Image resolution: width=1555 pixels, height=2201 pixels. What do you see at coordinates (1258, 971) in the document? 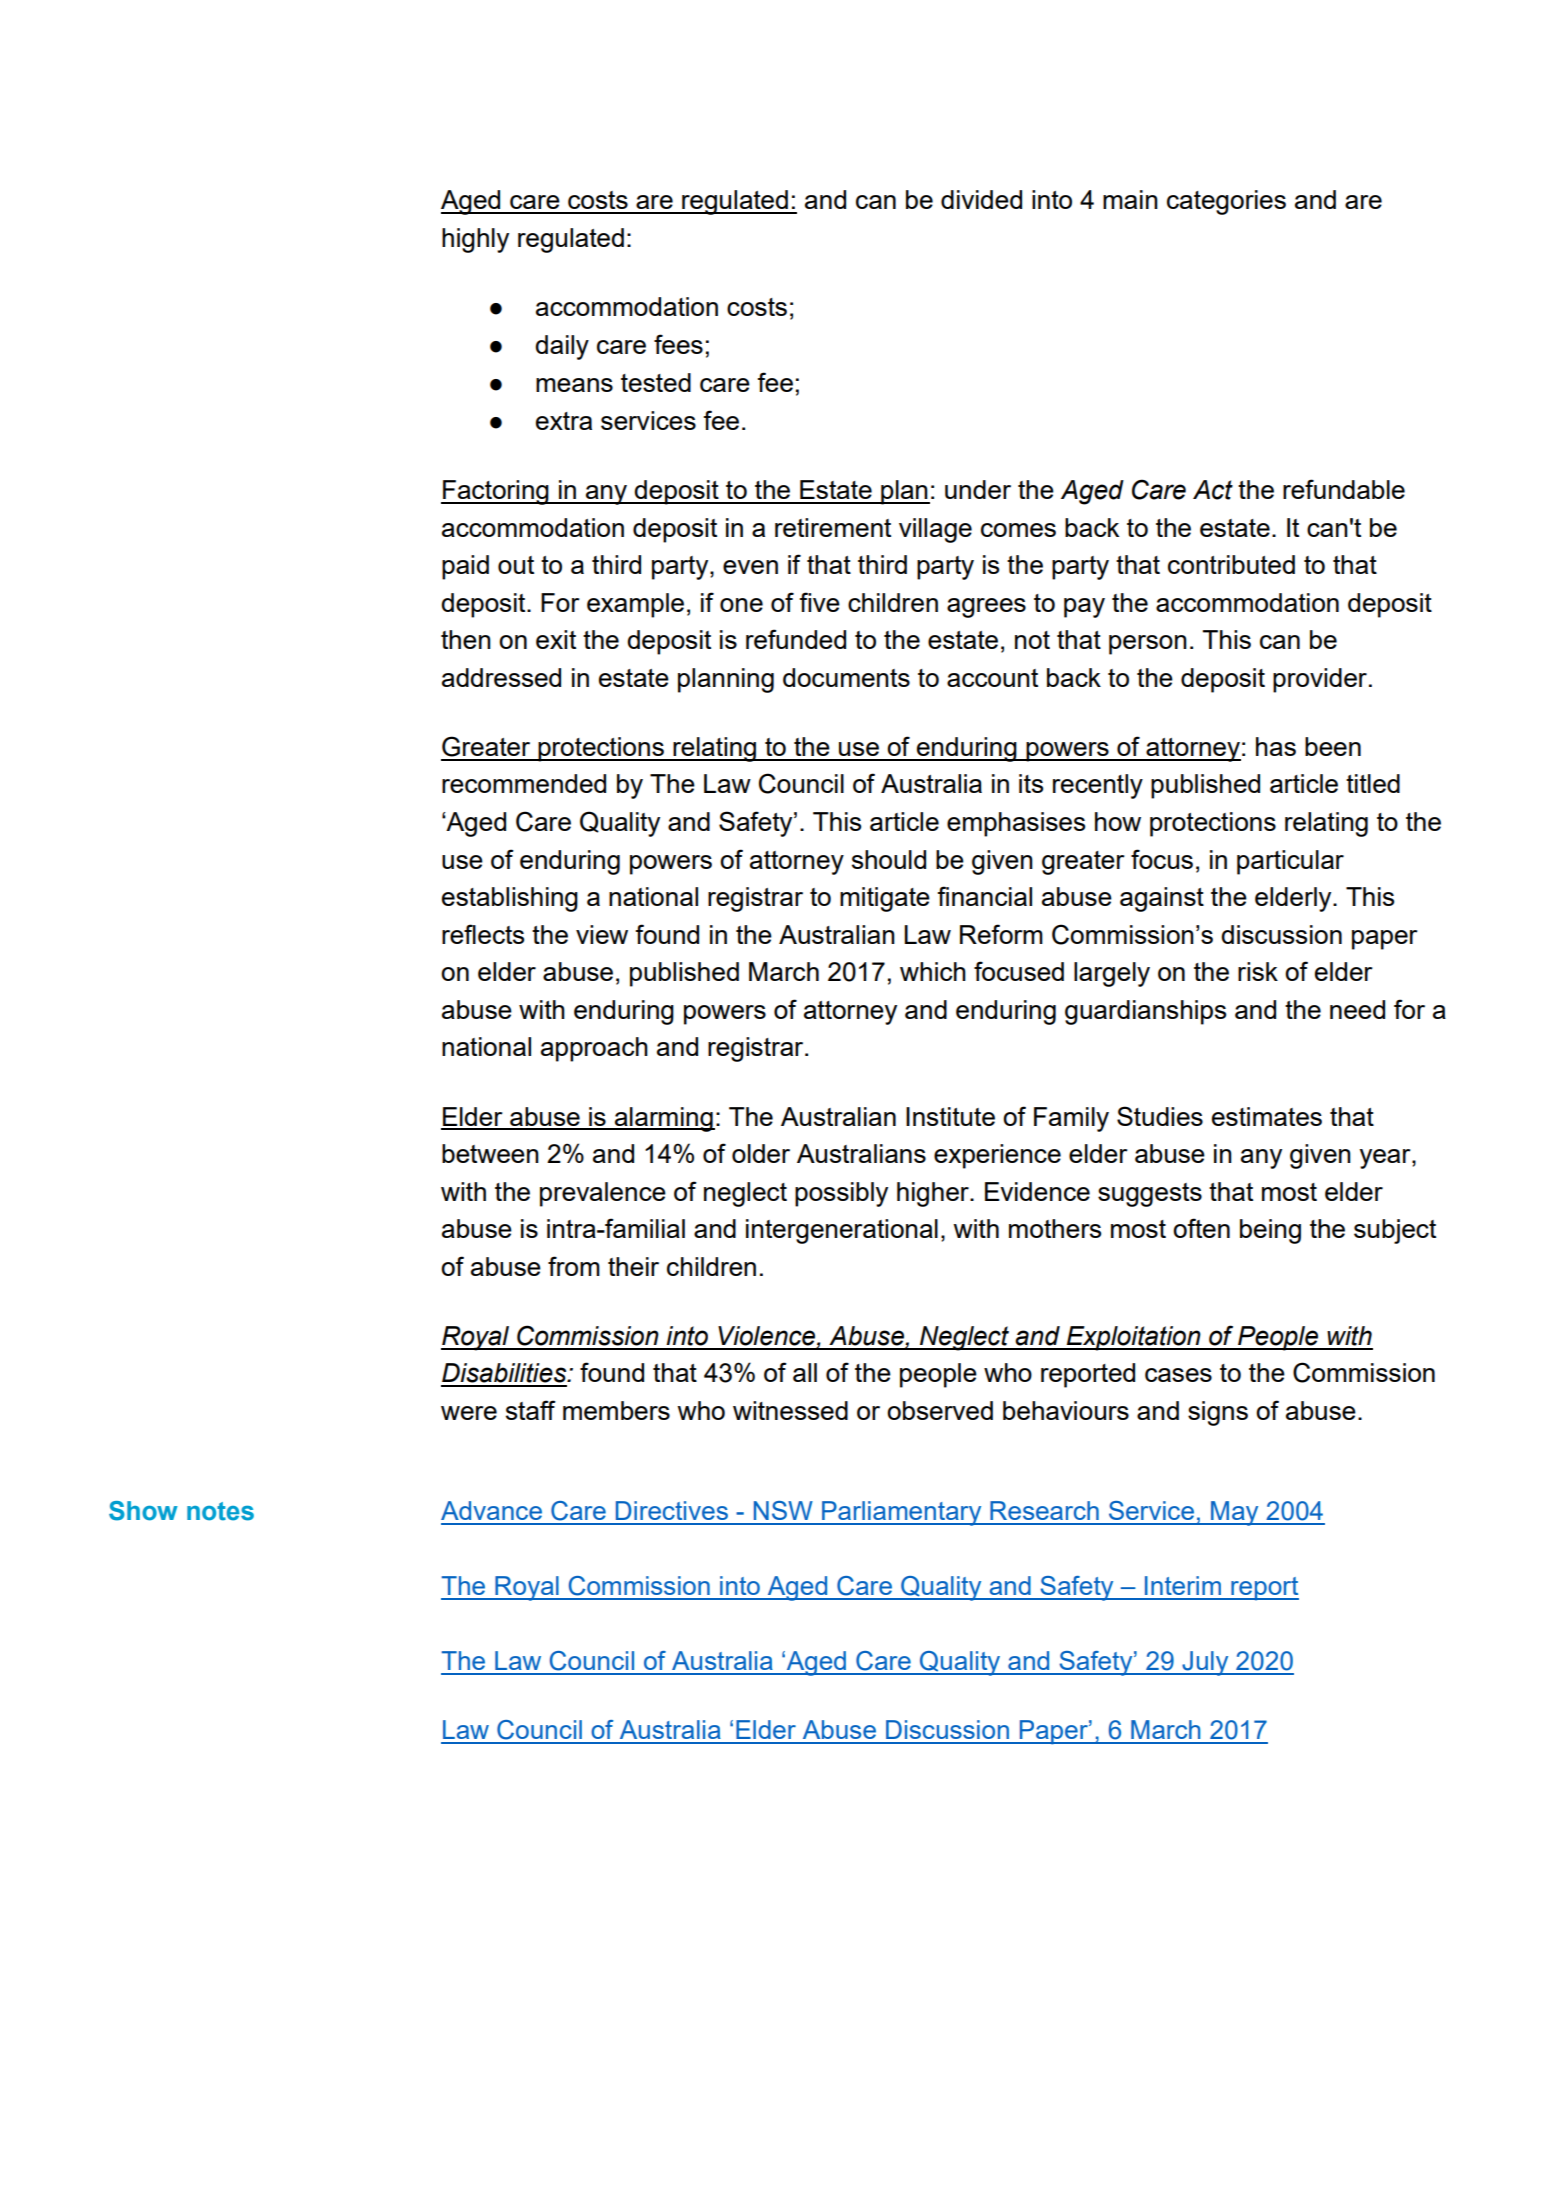
I see `risk` at bounding box center [1258, 971].
